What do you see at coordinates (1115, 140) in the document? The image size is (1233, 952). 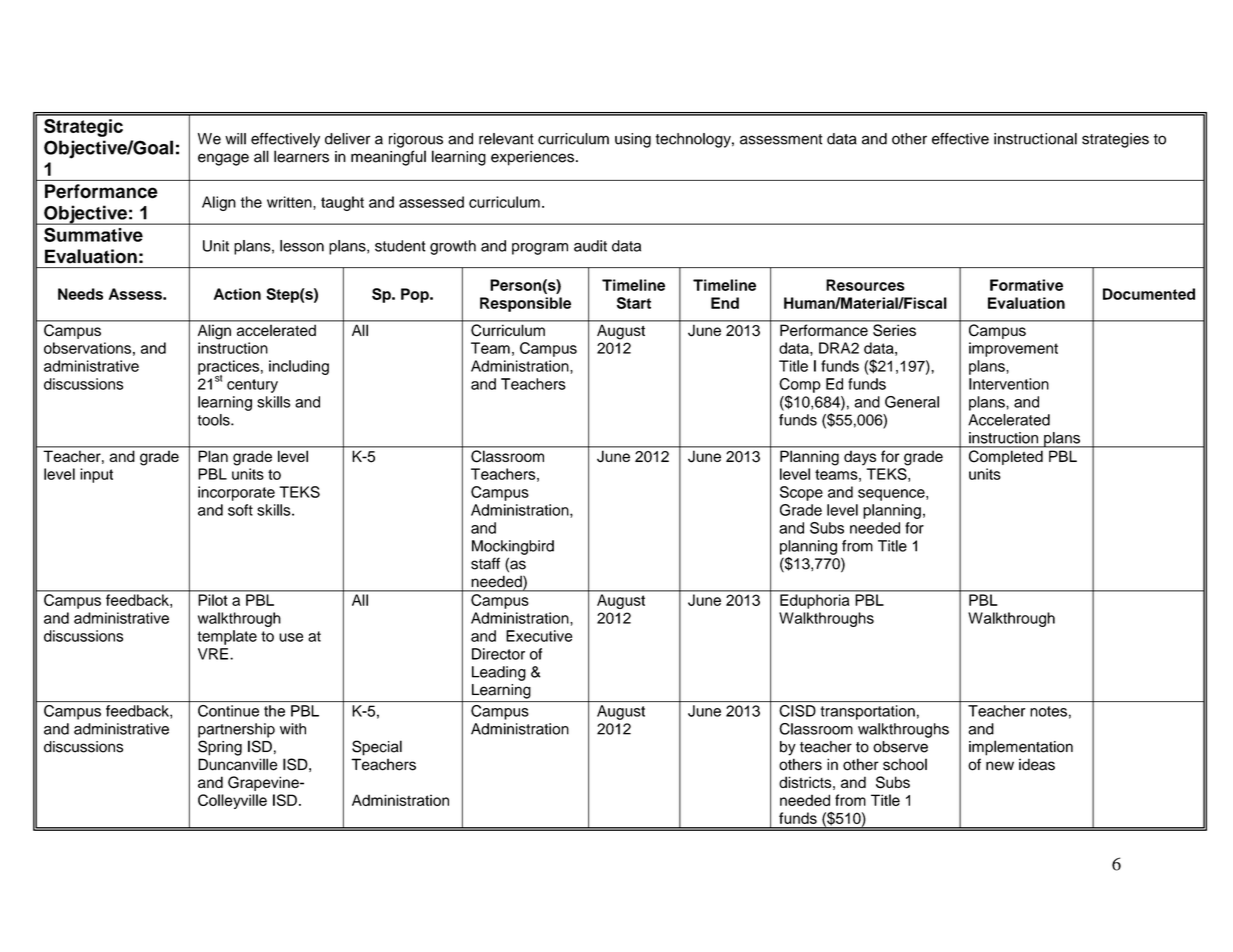 I see `strategies` at bounding box center [1115, 140].
